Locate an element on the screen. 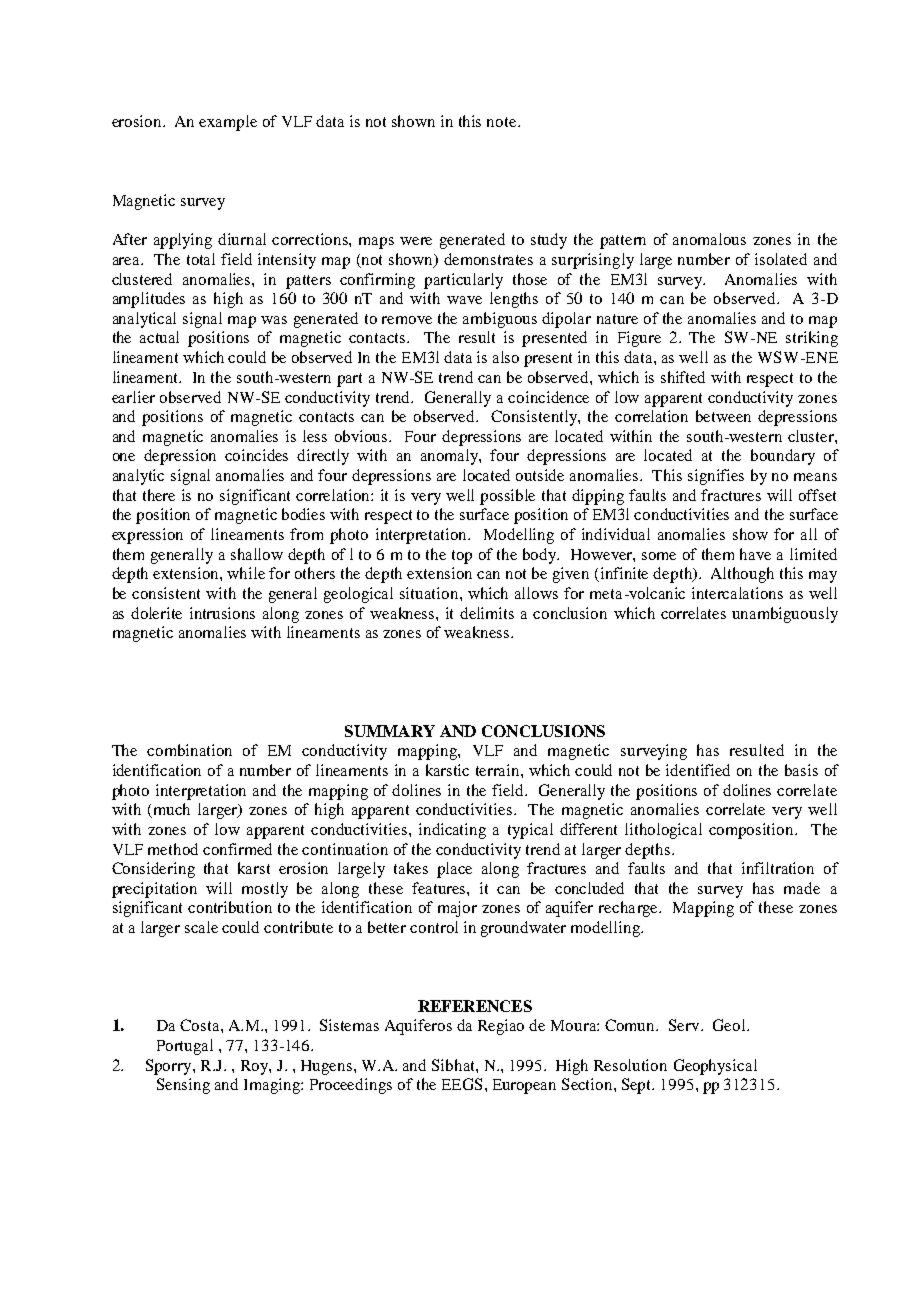  EEGS is located at coordinates (462, 1084).
